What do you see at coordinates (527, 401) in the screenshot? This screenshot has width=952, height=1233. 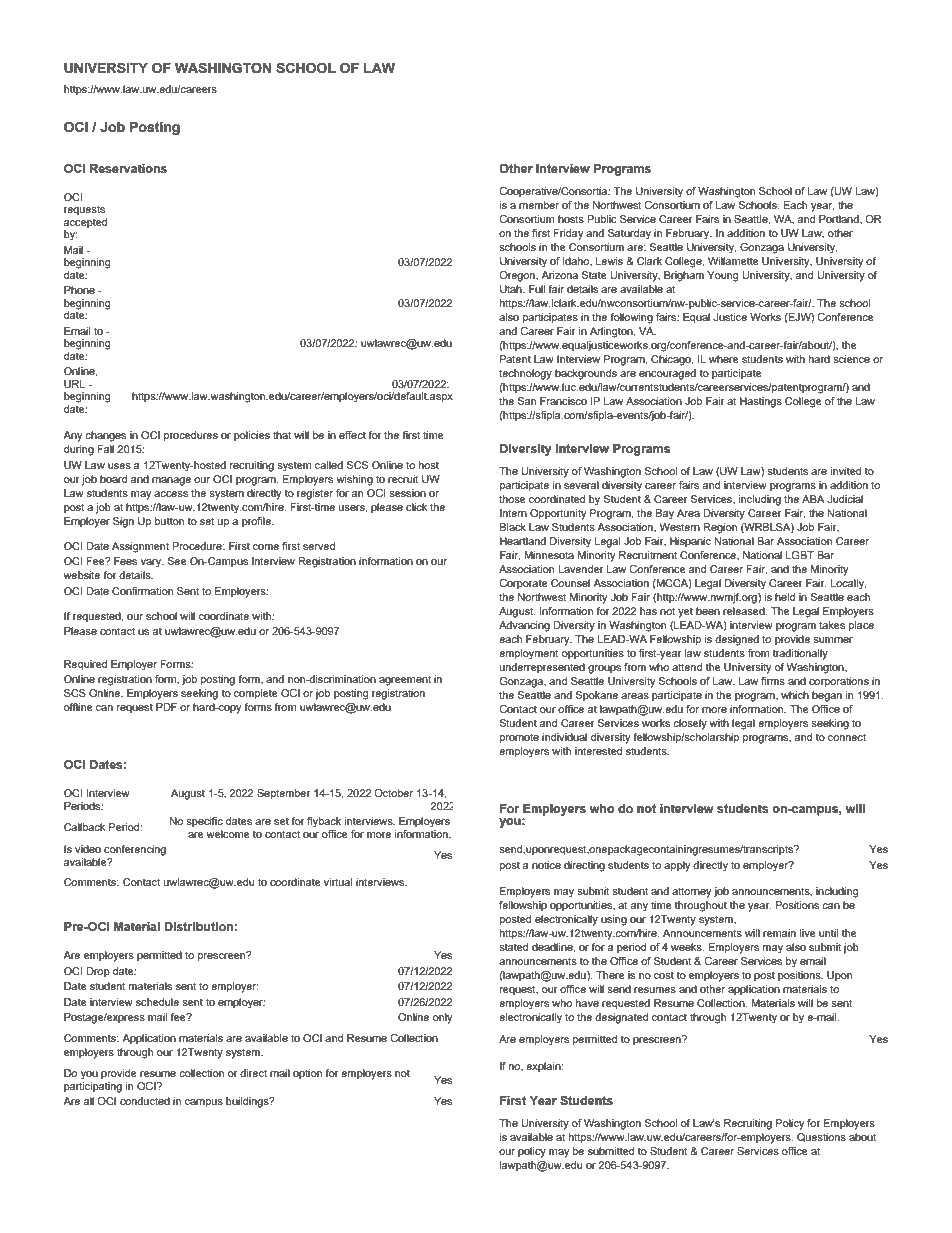 I see `San` at bounding box center [527, 401].
